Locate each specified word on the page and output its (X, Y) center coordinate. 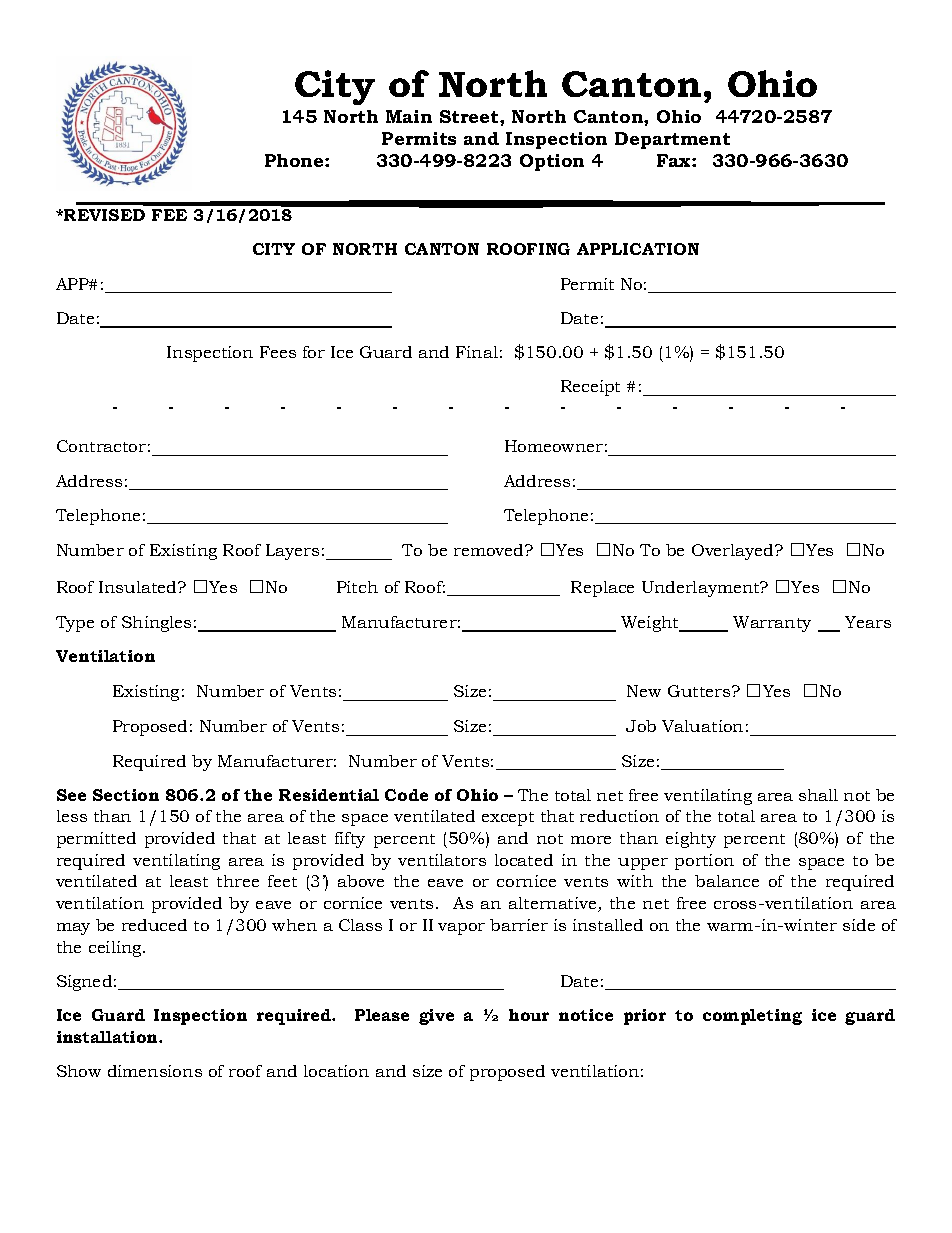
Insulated (139, 587)
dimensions (155, 1071)
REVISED (103, 215)
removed (490, 550)
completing (752, 1017)
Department (672, 140)
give (436, 1017)
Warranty (772, 624)
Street (470, 116)
